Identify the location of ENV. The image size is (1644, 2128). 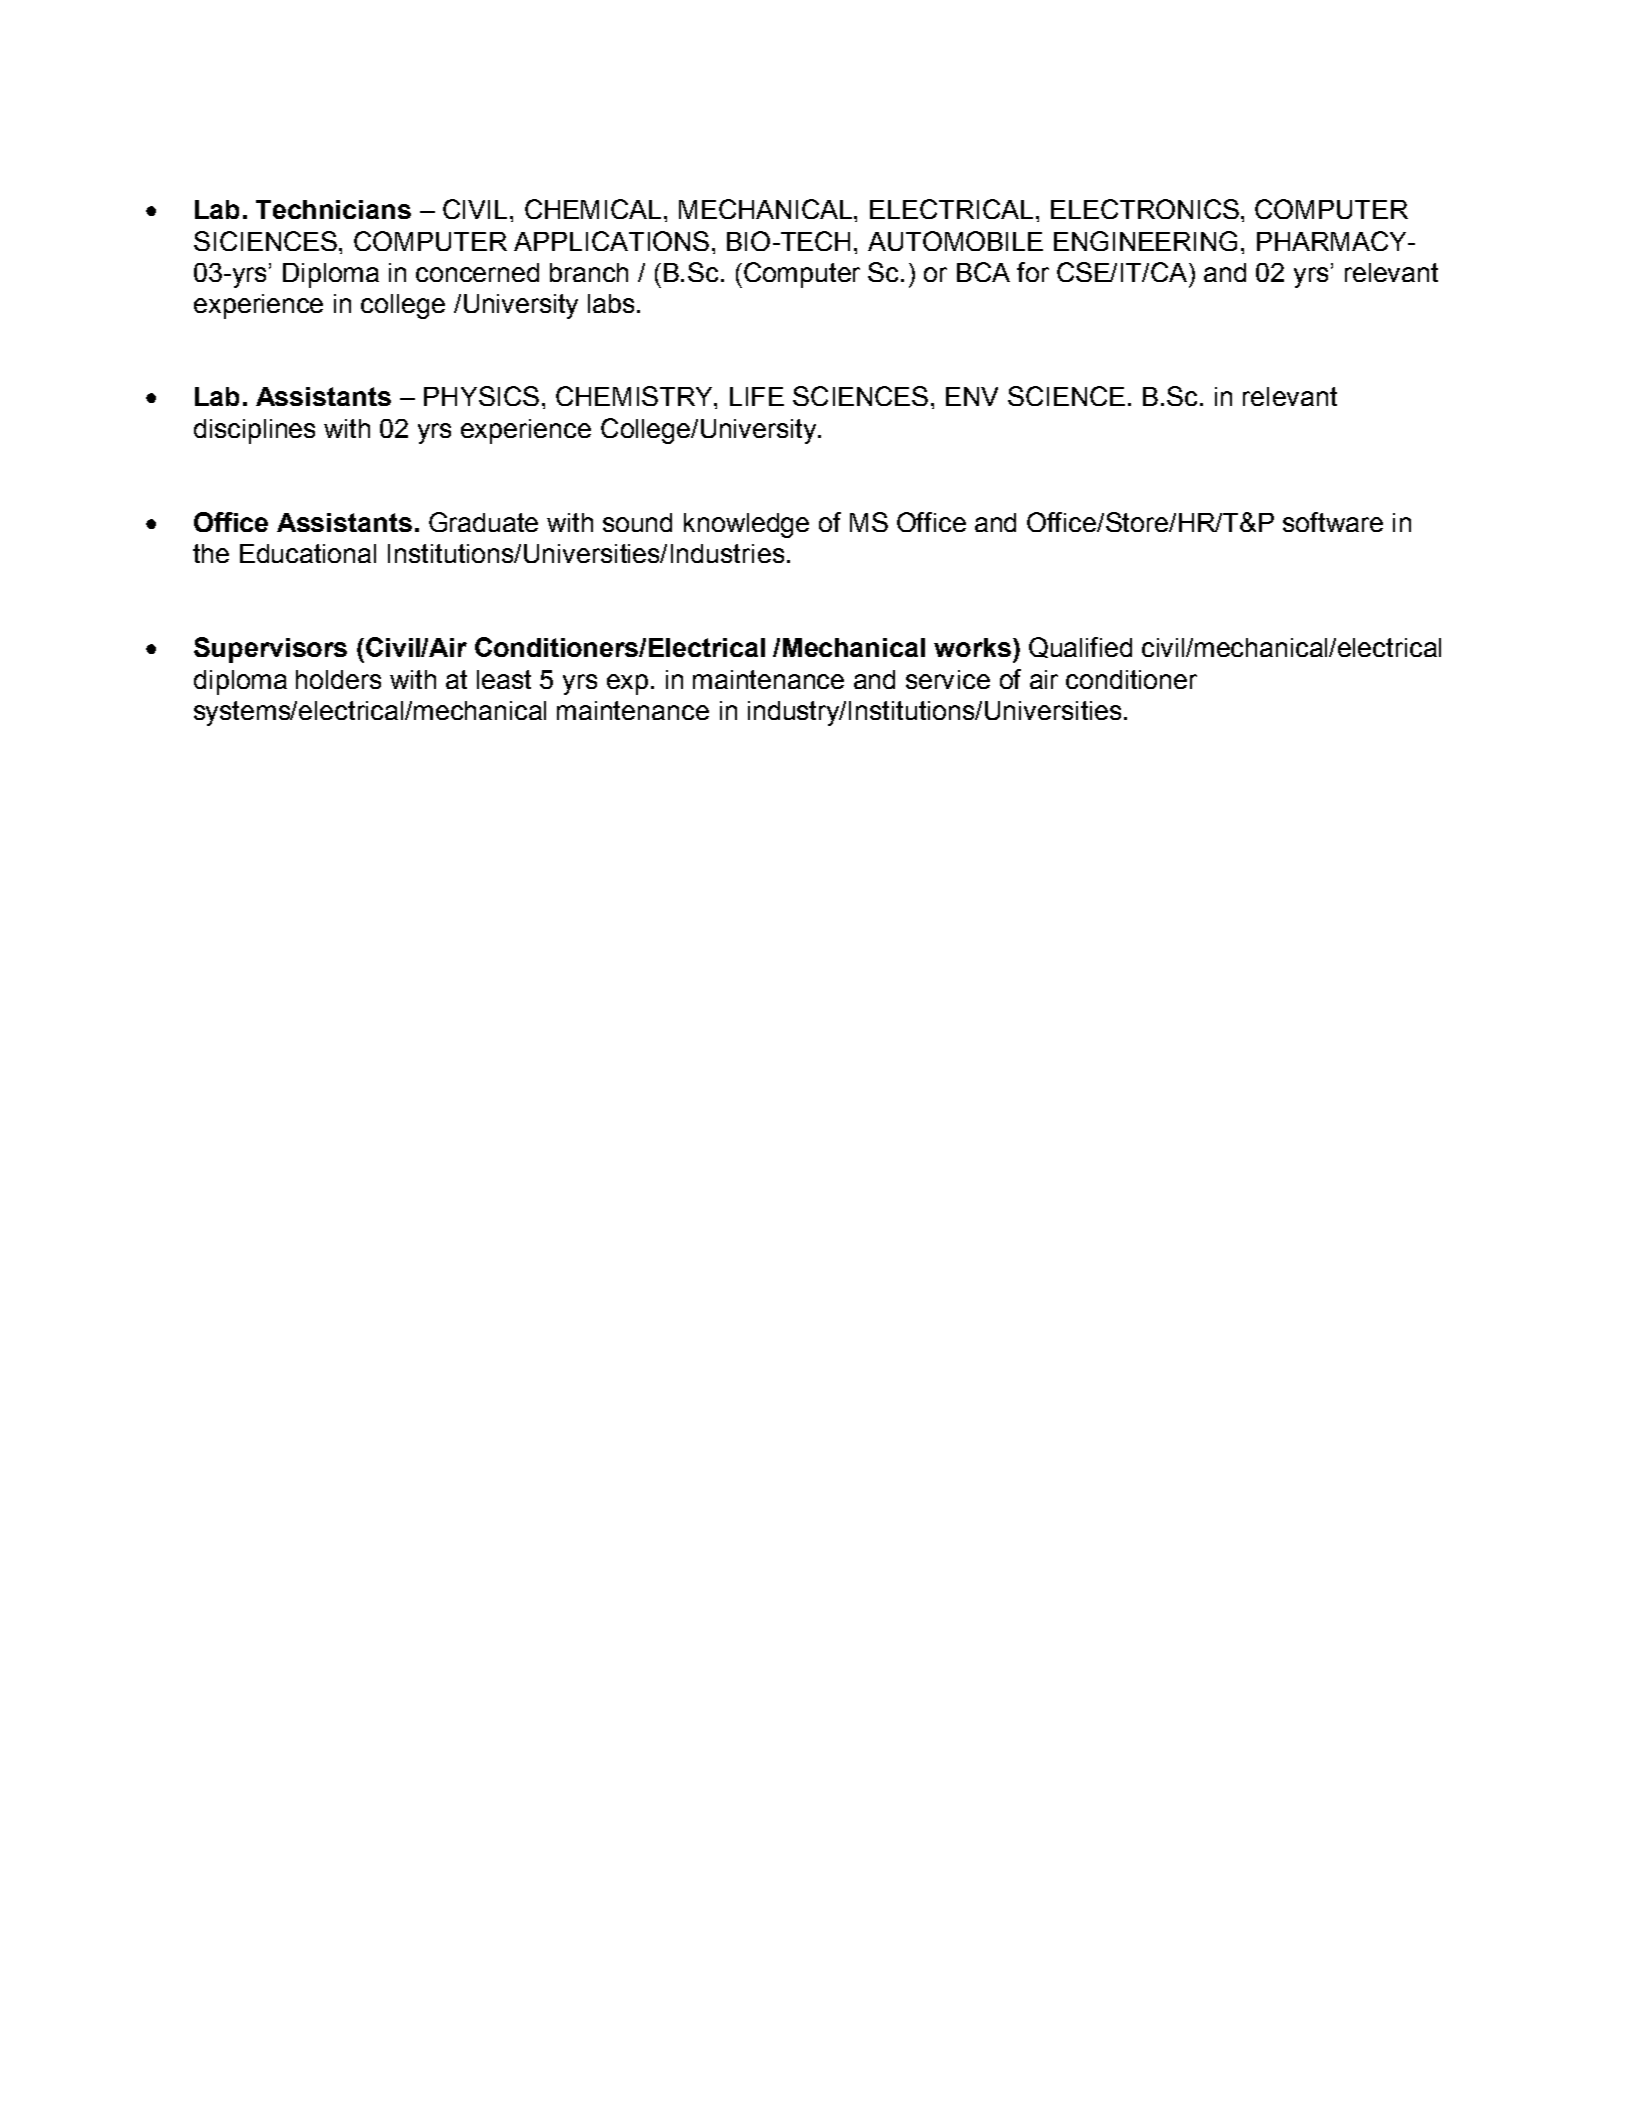
(972, 396).
